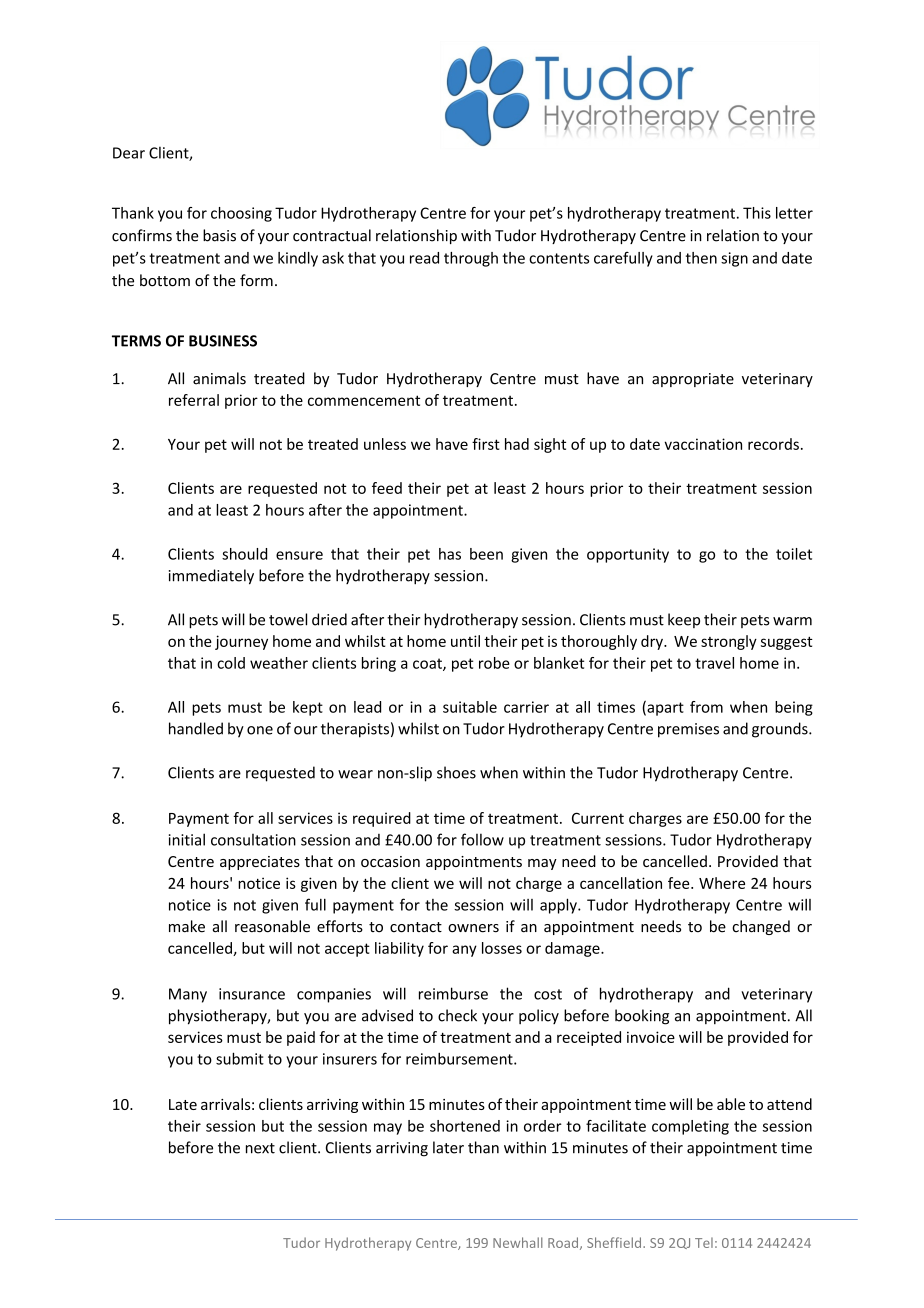  I want to click on shortened, so click(465, 1126).
